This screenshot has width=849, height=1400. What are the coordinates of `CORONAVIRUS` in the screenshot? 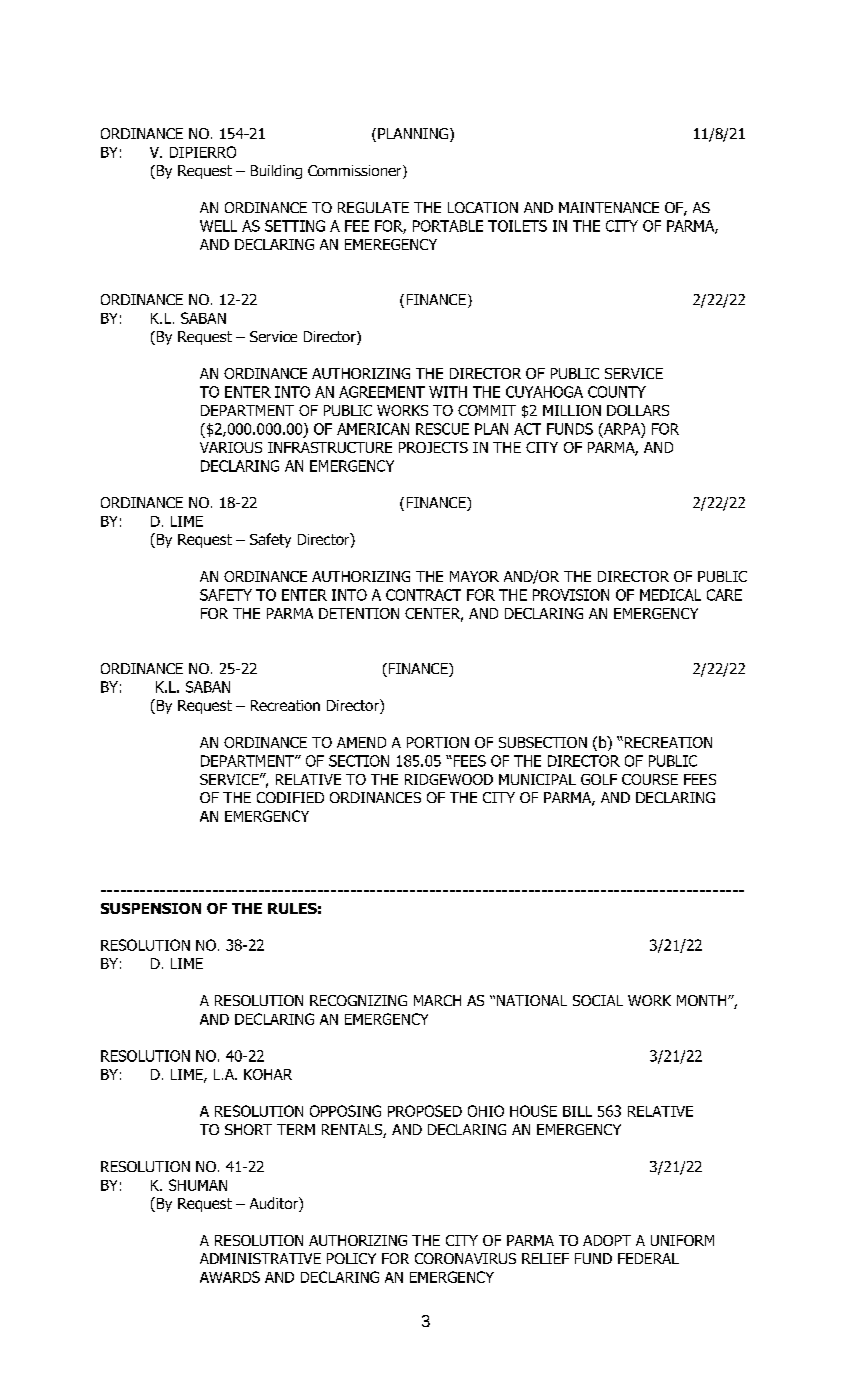 It's located at (465, 1258).
